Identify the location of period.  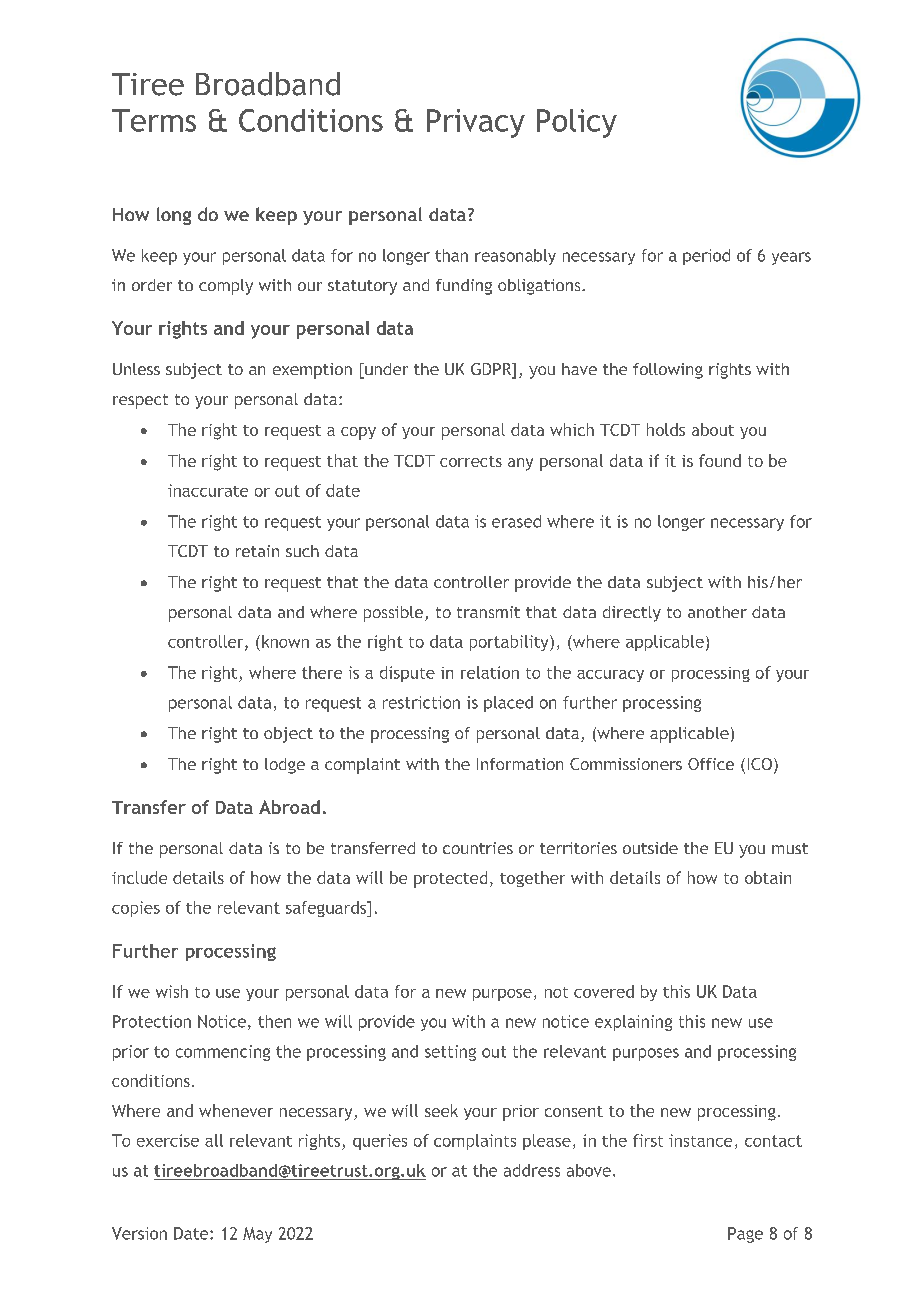
(706, 257).
